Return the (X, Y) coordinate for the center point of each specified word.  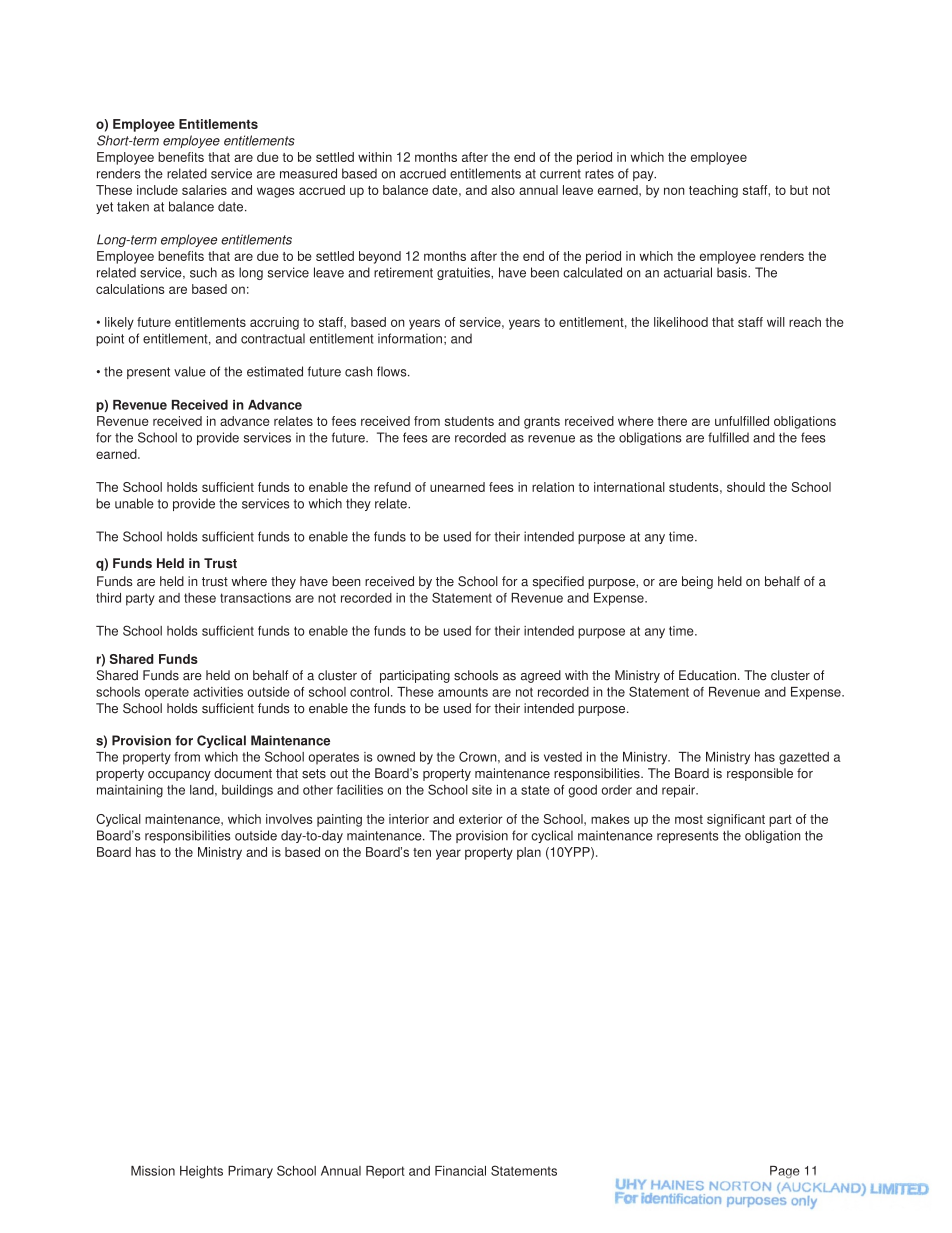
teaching (713, 191)
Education (707, 675)
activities (218, 692)
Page (785, 1172)
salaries (204, 190)
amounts (463, 692)
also (503, 190)
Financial (460, 1171)
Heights (201, 1172)
